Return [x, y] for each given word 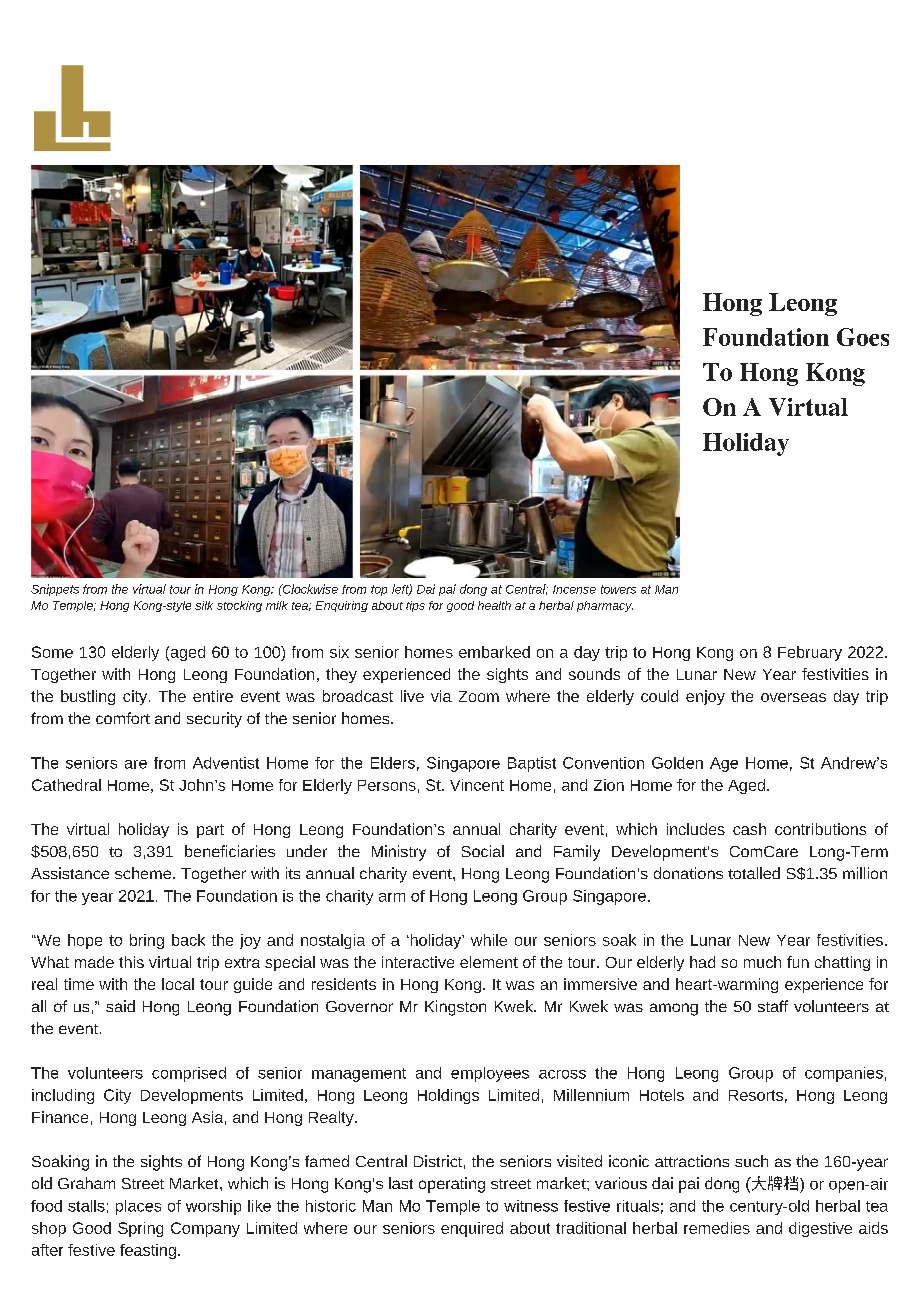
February [810, 653]
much [762, 962]
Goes [863, 337]
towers [618, 589]
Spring [140, 1229]
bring [147, 941]
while [489, 940]
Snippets [55, 590]
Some [52, 652]
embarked [494, 652]
